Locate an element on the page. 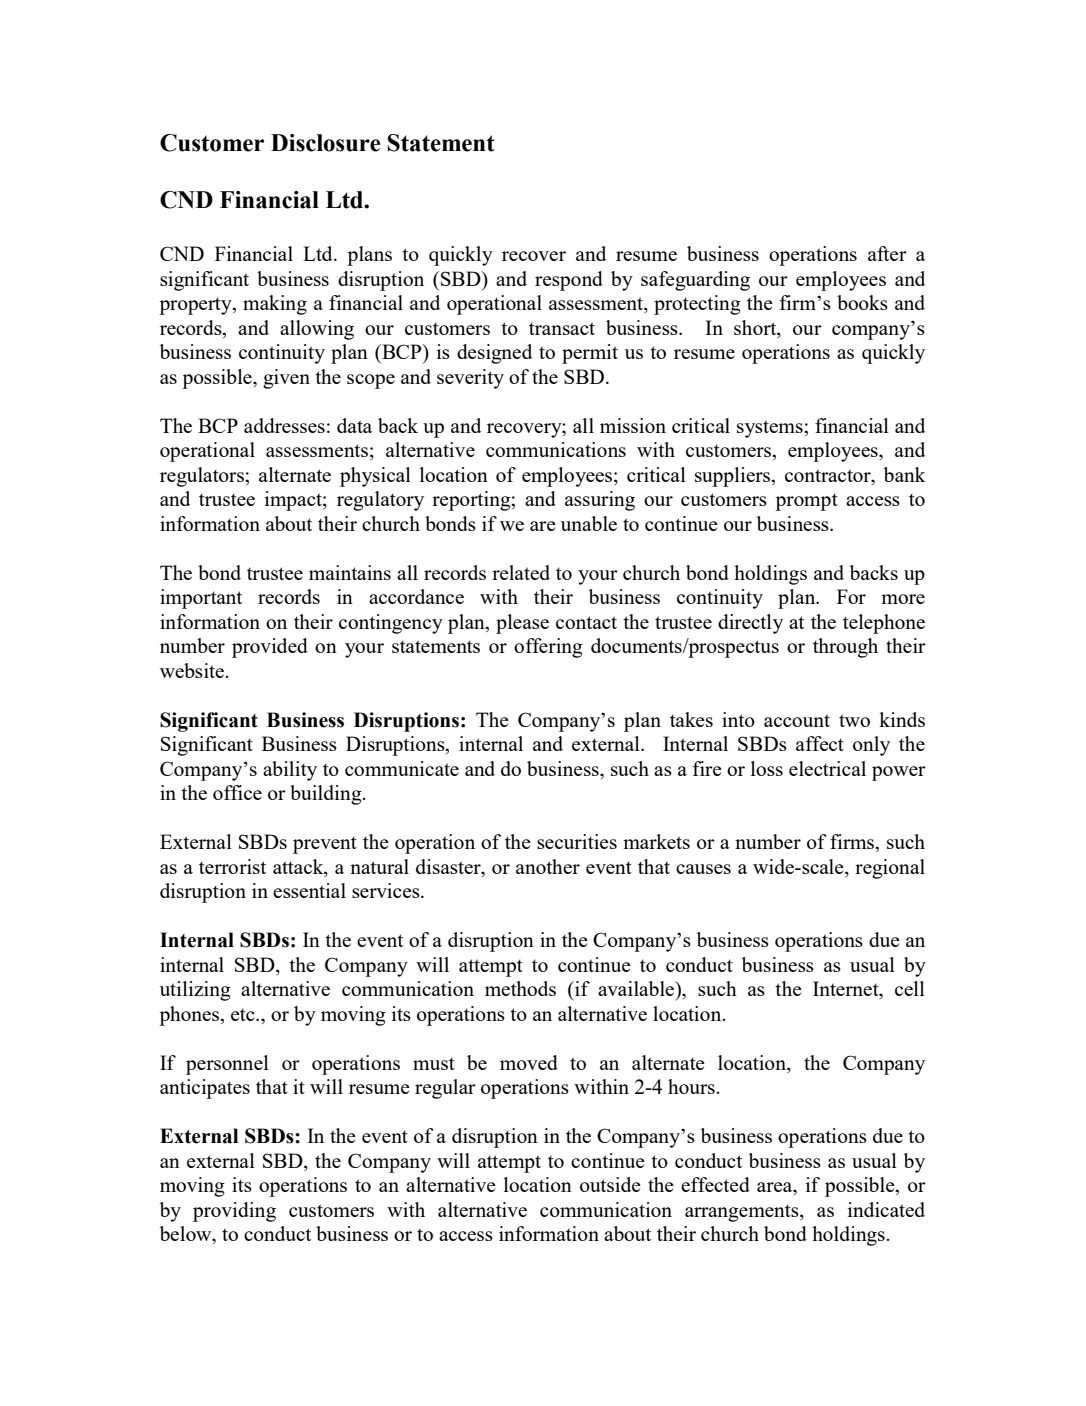 This document has width=1086, height=1406. unable is located at coordinates (589, 523).
